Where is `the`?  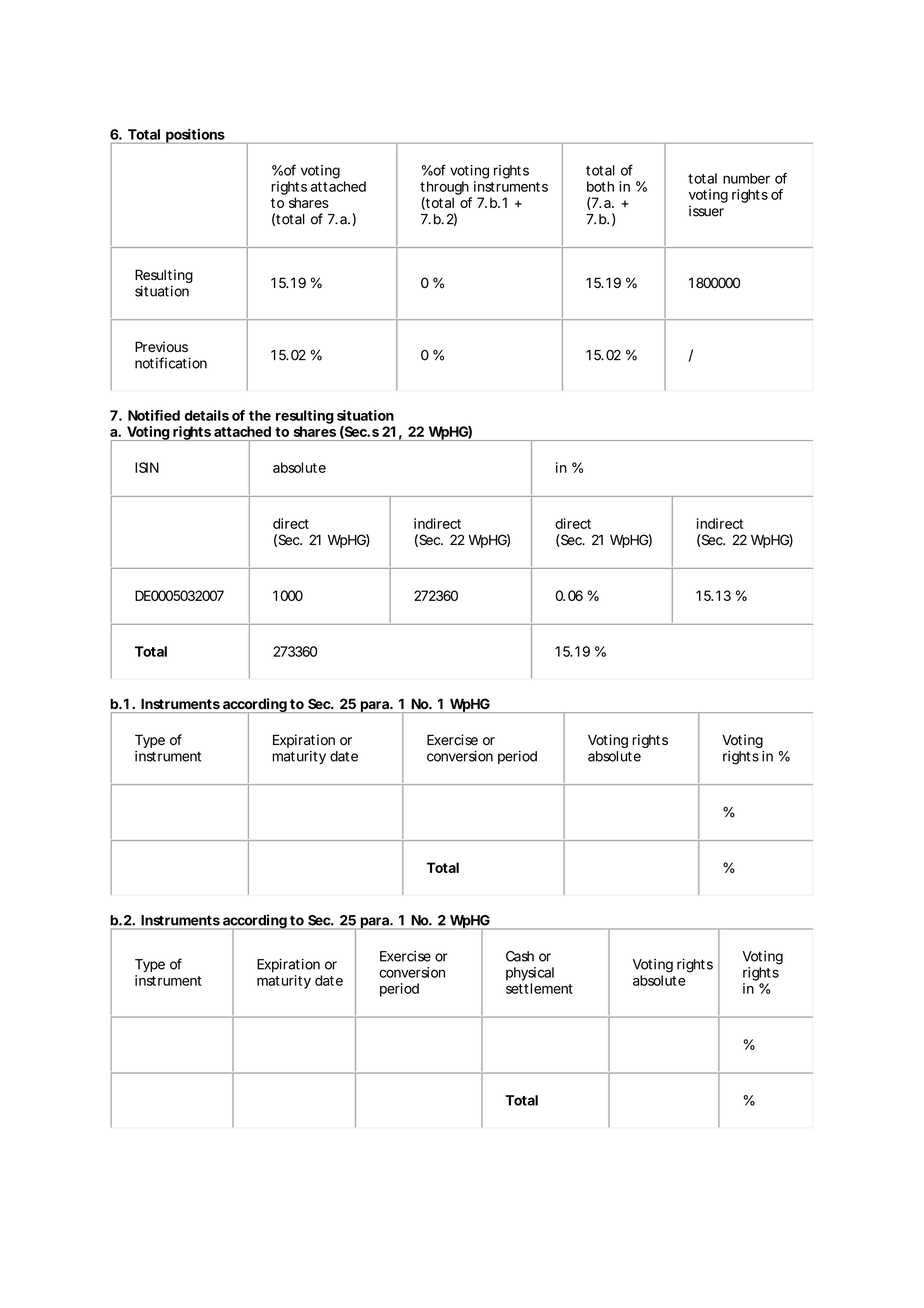 the is located at coordinates (260, 415).
